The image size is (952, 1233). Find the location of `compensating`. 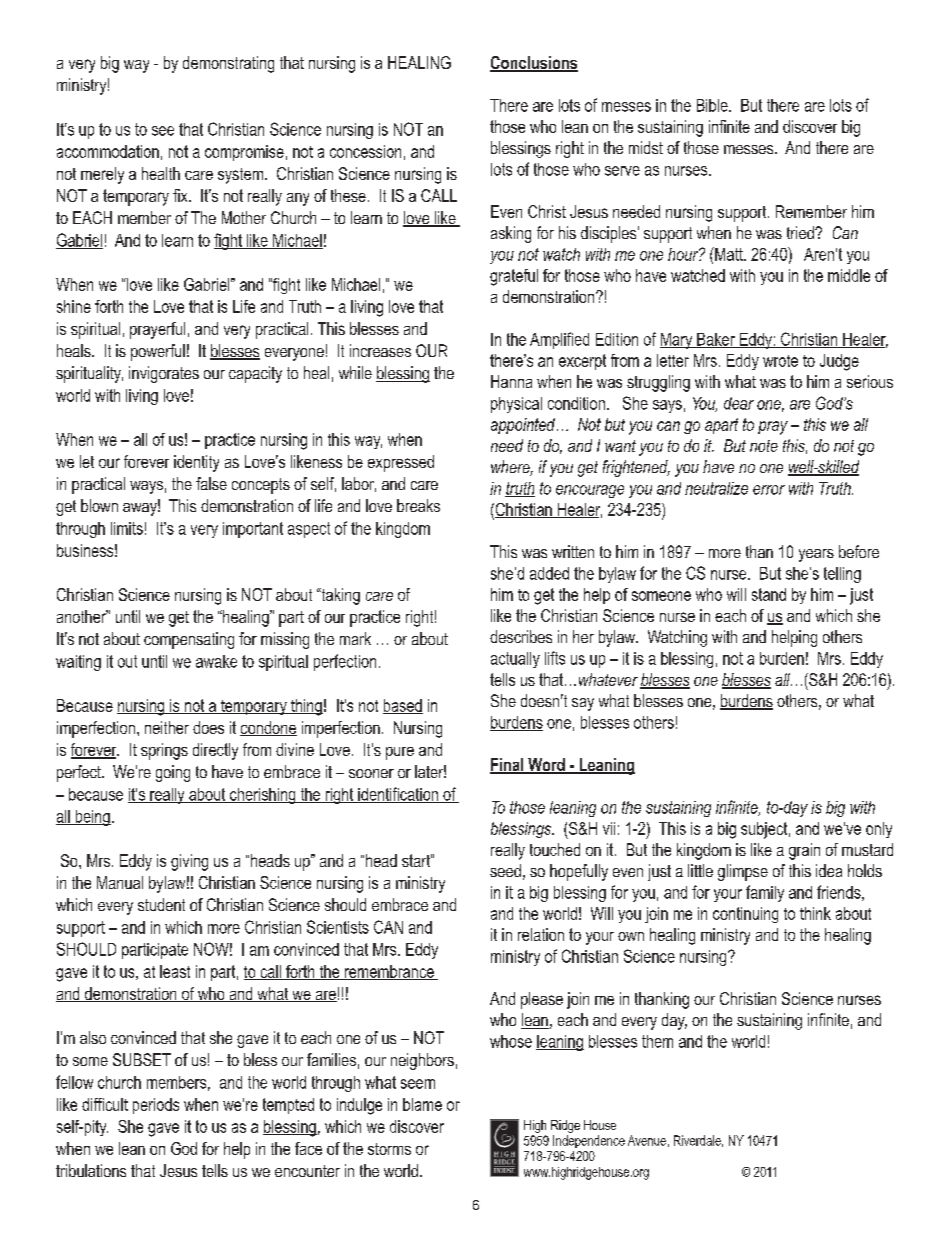

compensating is located at coordinates (189, 640).
